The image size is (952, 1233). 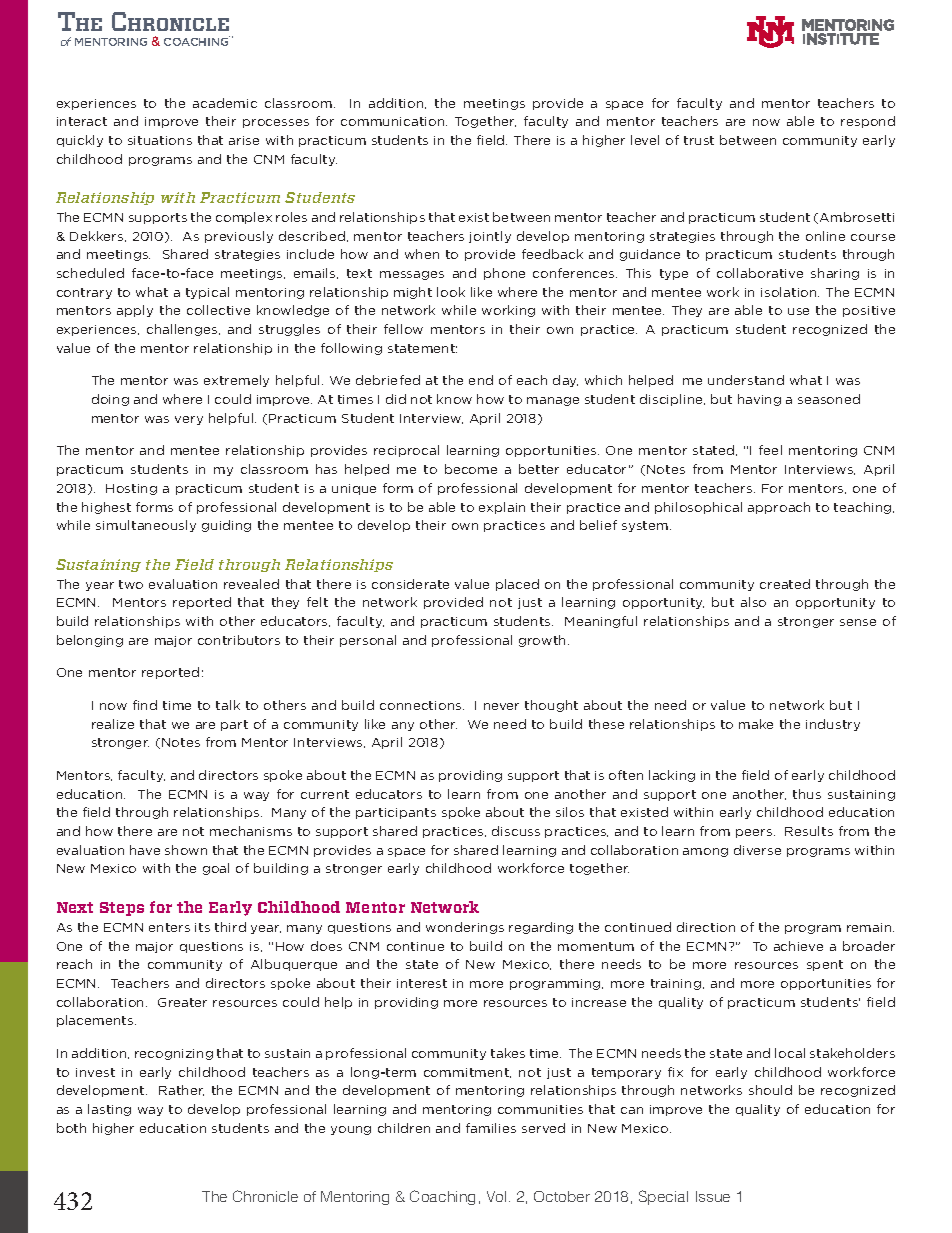 What do you see at coordinates (465, 928) in the page?
I see `wonderings` at bounding box center [465, 928].
